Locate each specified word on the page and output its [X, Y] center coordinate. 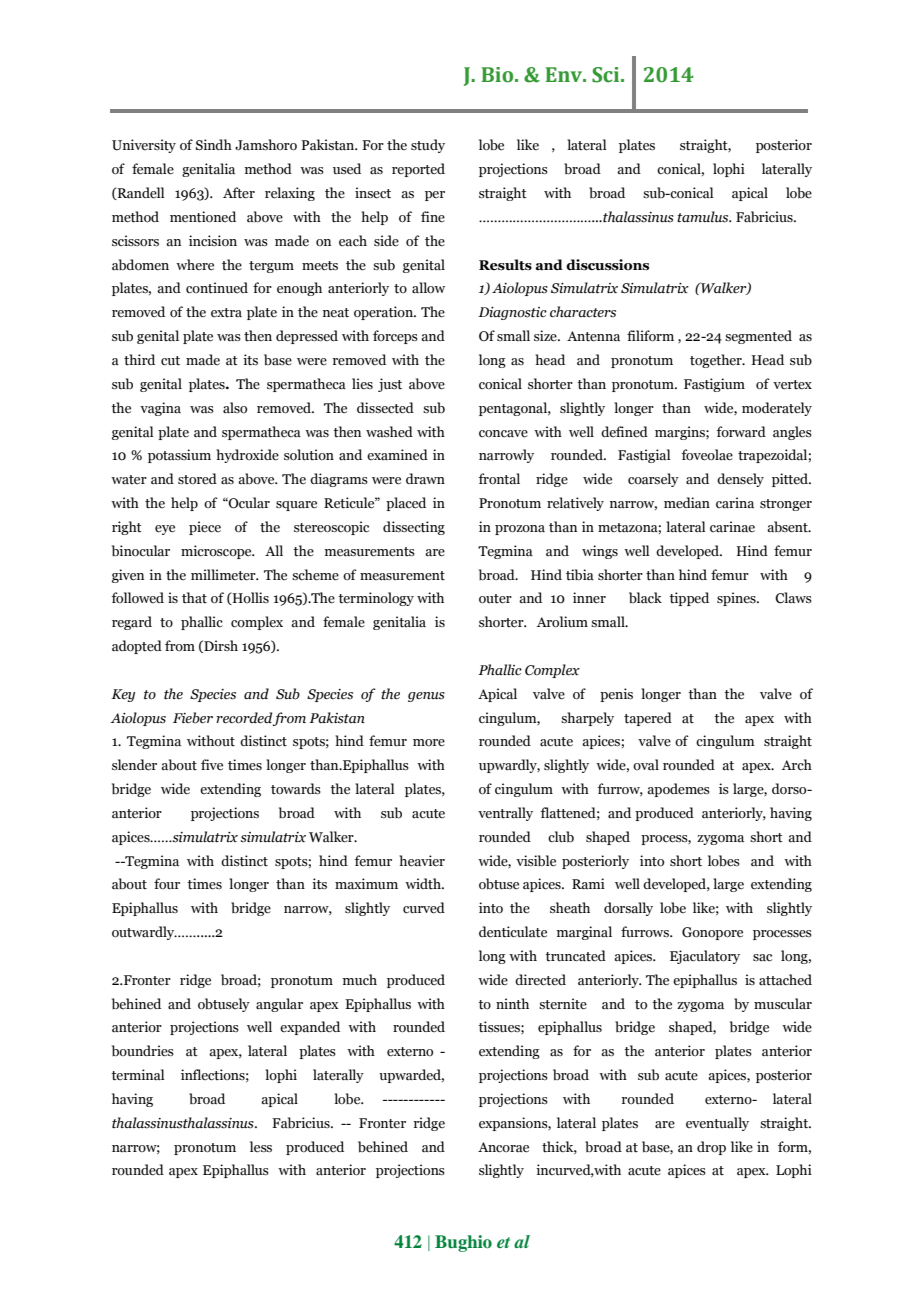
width [424, 883]
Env [565, 74]
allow [428, 288]
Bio [498, 75]
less [261, 1147]
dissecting [414, 528]
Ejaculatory [705, 957]
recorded [244, 718]
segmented [758, 337]
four [167, 884]
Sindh [214, 145]
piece [205, 528]
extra [226, 313]
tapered [648, 719]
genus [426, 697]
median [687, 503]
